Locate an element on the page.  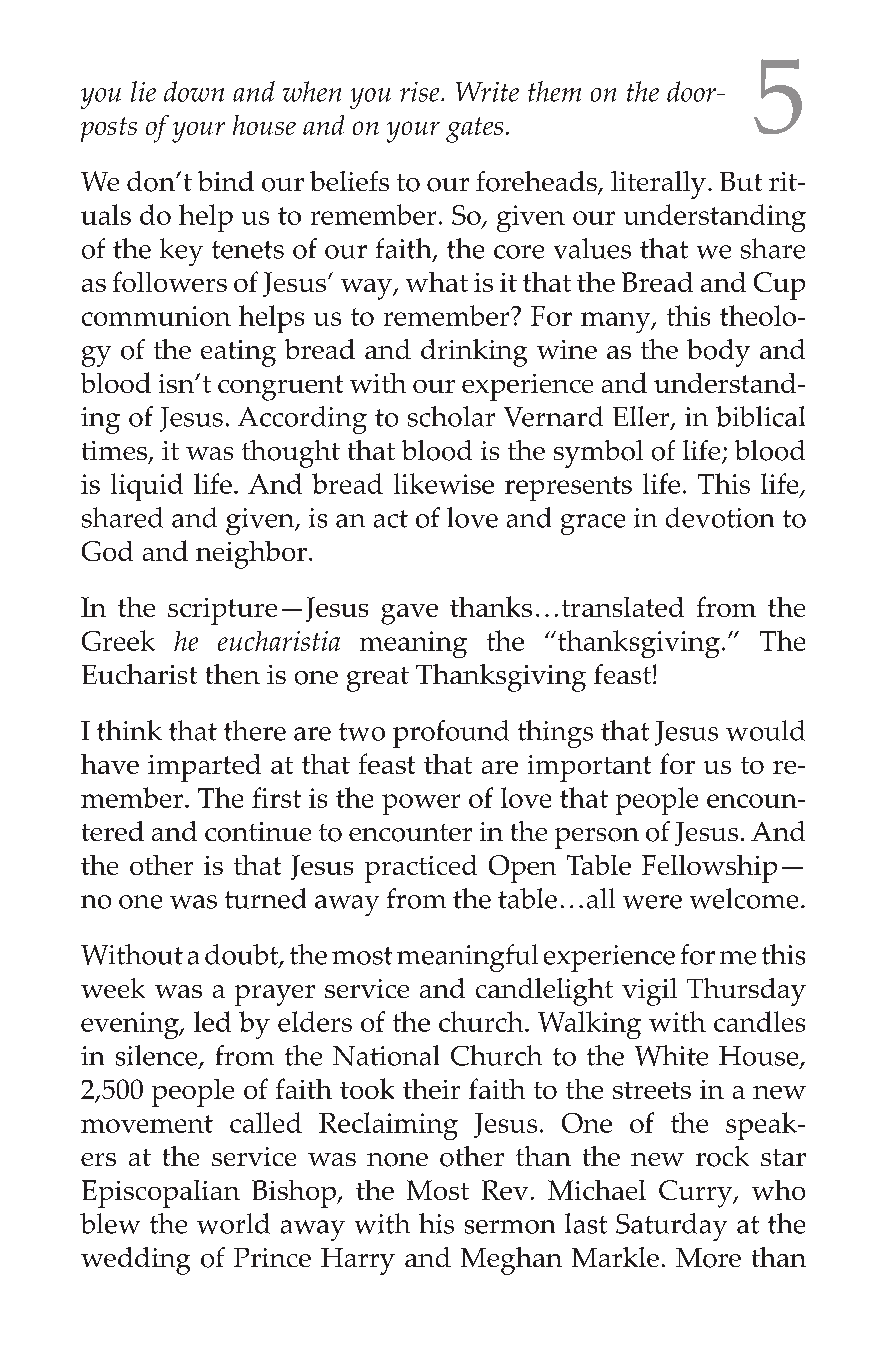
But is located at coordinates (741, 181).
